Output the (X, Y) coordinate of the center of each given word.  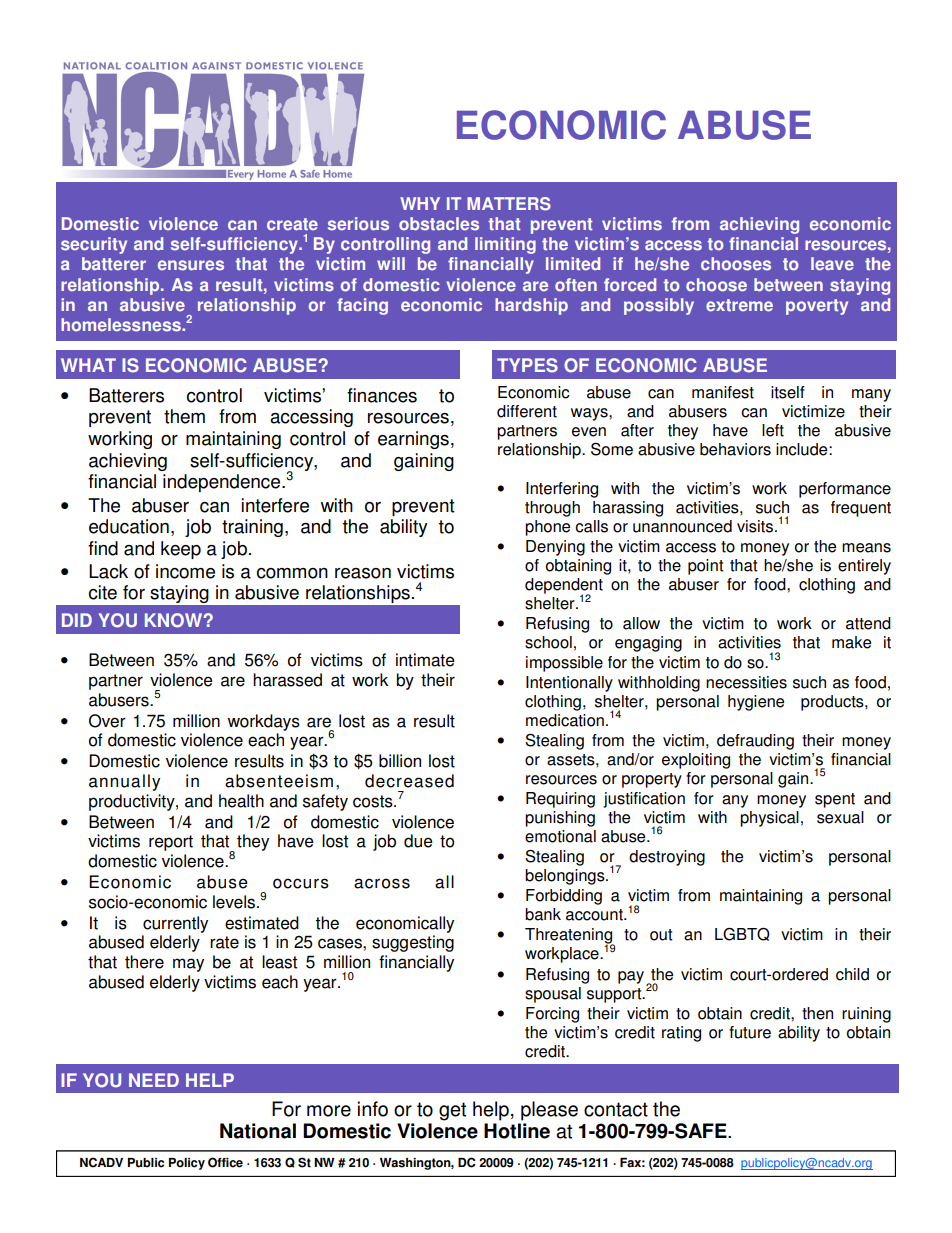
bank (543, 914)
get (452, 1111)
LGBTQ (742, 934)
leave (832, 264)
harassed (287, 680)
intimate (425, 660)
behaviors (735, 449)
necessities (746, 682)
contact (616, 1109)
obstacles (439, 224)
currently (175, 924)
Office (225, 1162)
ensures (191, 265)
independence (223, 483)
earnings (413, 440)
